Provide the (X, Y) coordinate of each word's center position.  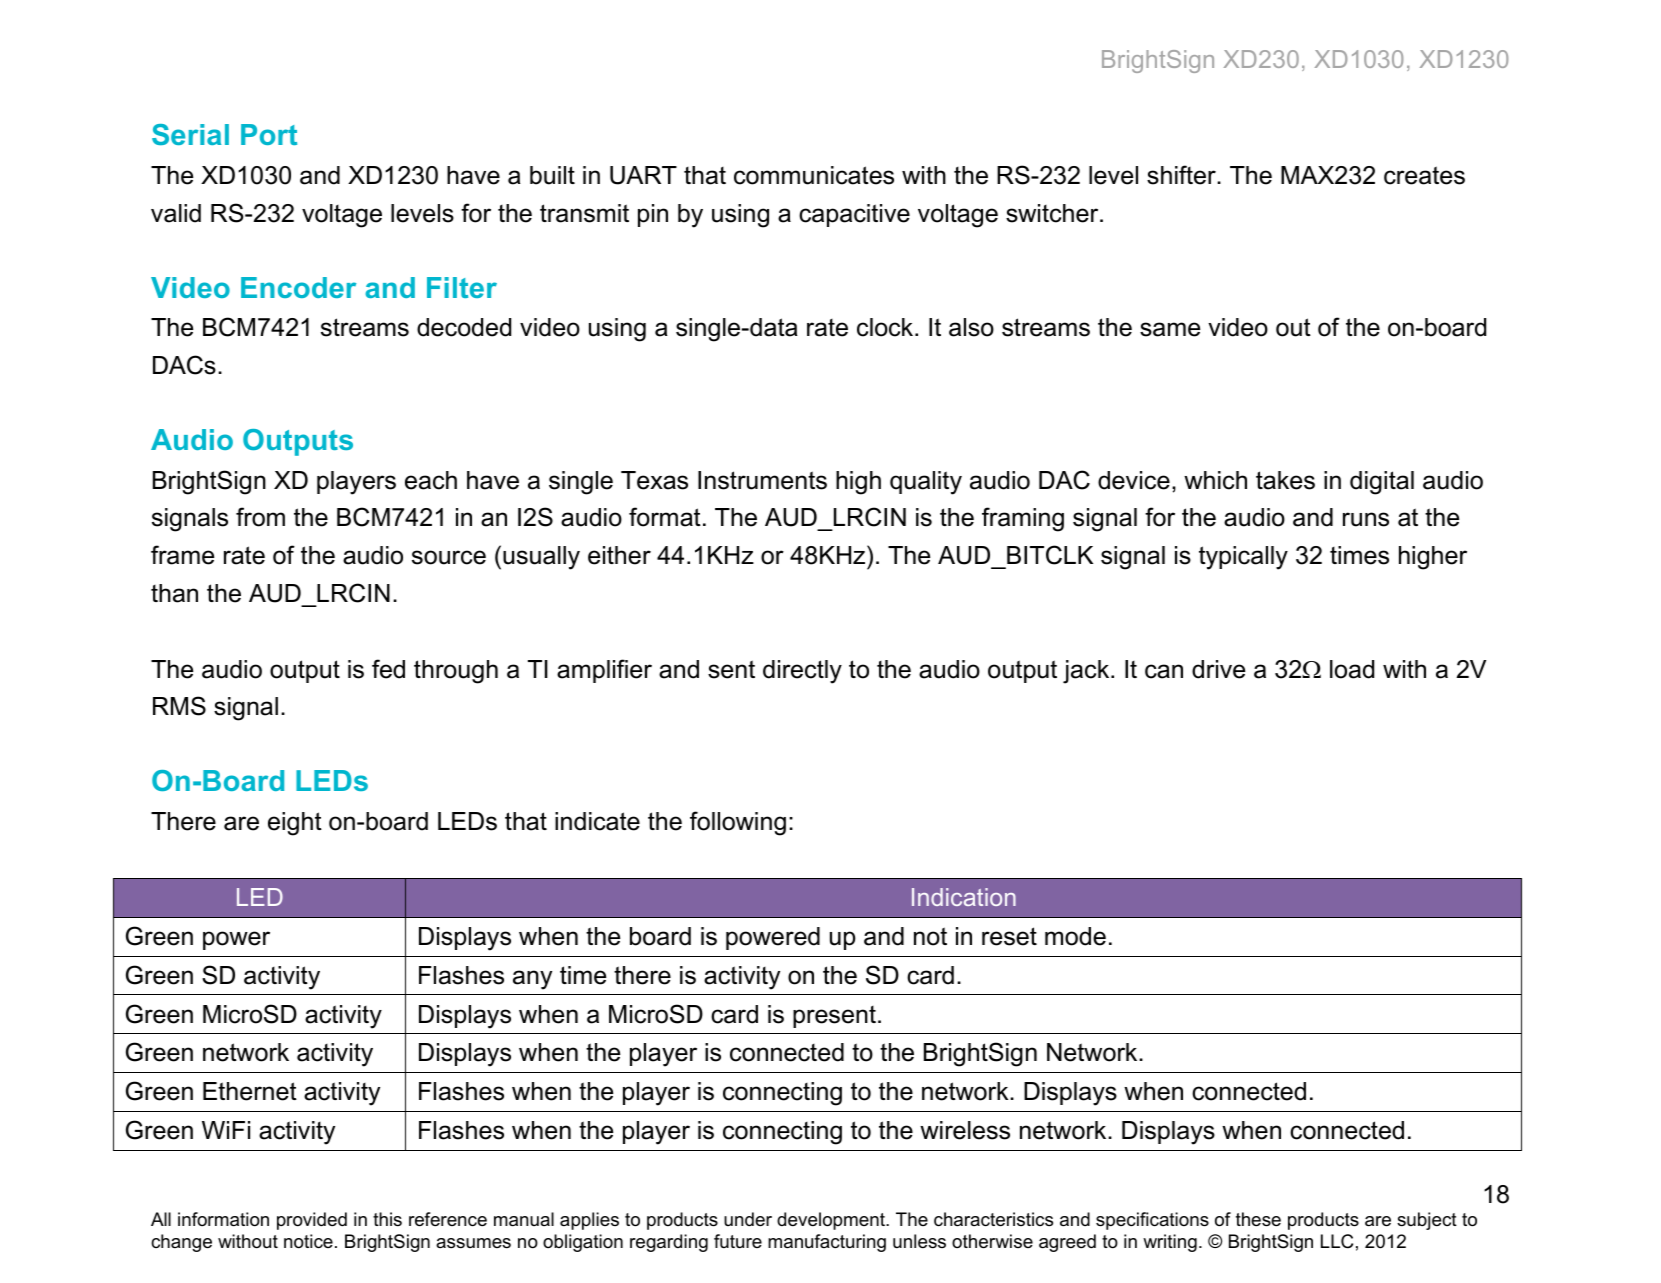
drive (1218, 669)
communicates (814, 175)
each (431, 480)
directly (802, 672)
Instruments (762, 480)
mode (1075, 936)
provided (312, 1221)
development (832, 1221)
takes (1285, 480)
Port (269, 134)
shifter (1182, 175)
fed (388, 669)
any (532, 980)
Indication (964, 897)
